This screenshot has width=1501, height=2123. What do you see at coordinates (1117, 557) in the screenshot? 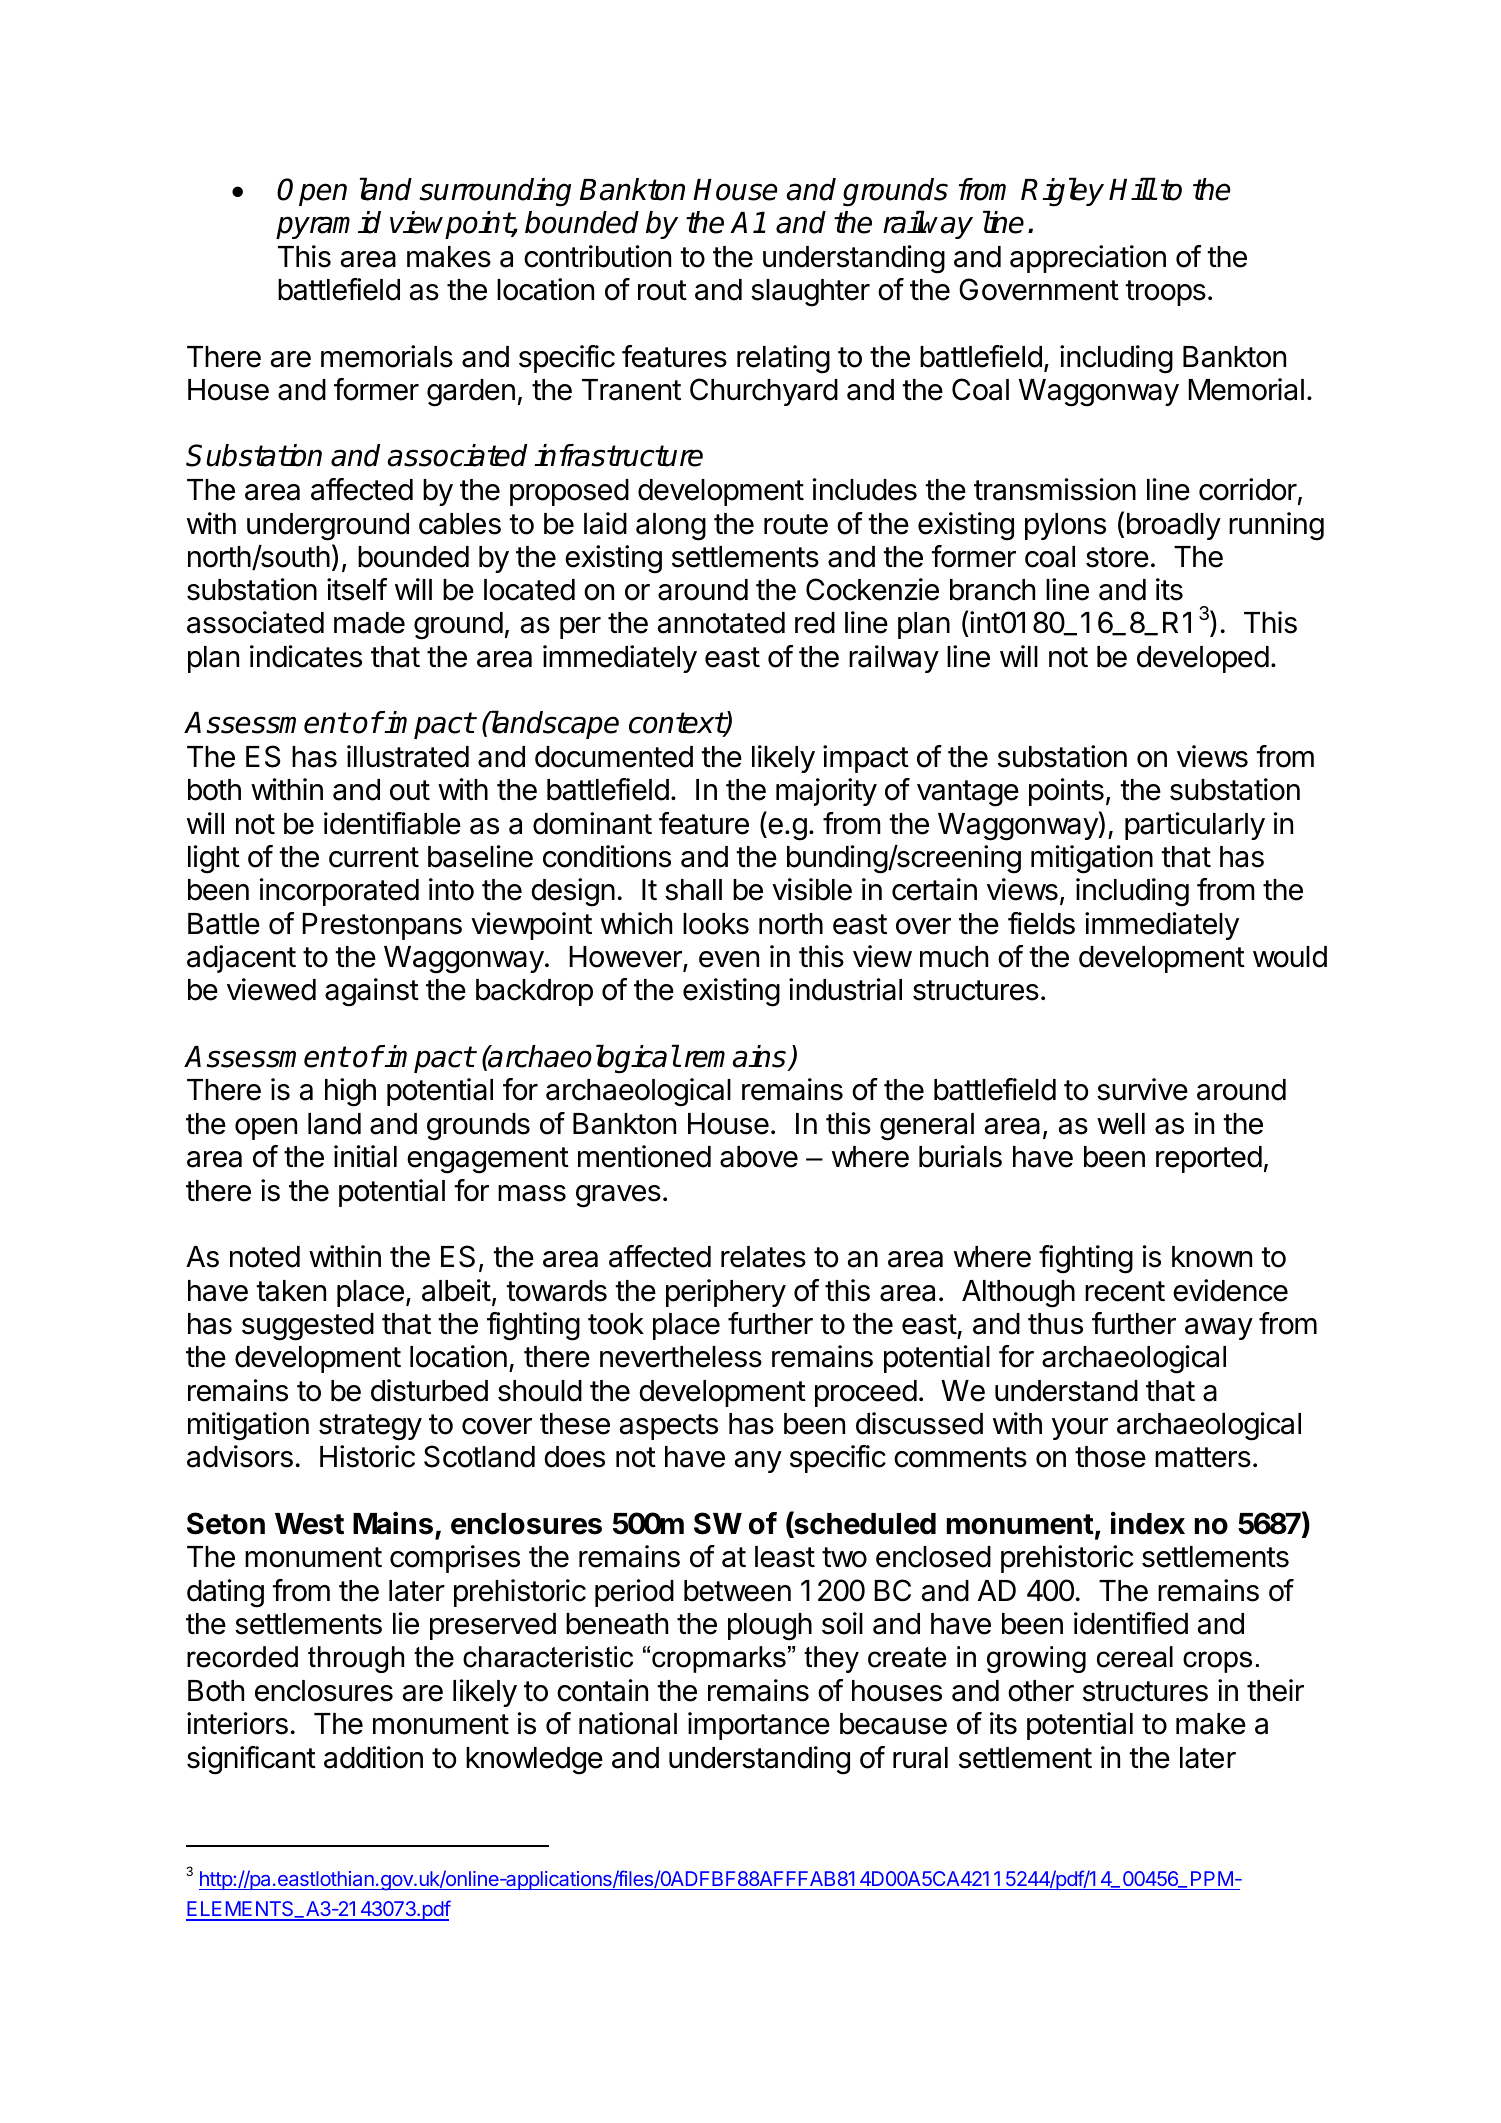
I see `store` at bounding box center [1117, 557].
